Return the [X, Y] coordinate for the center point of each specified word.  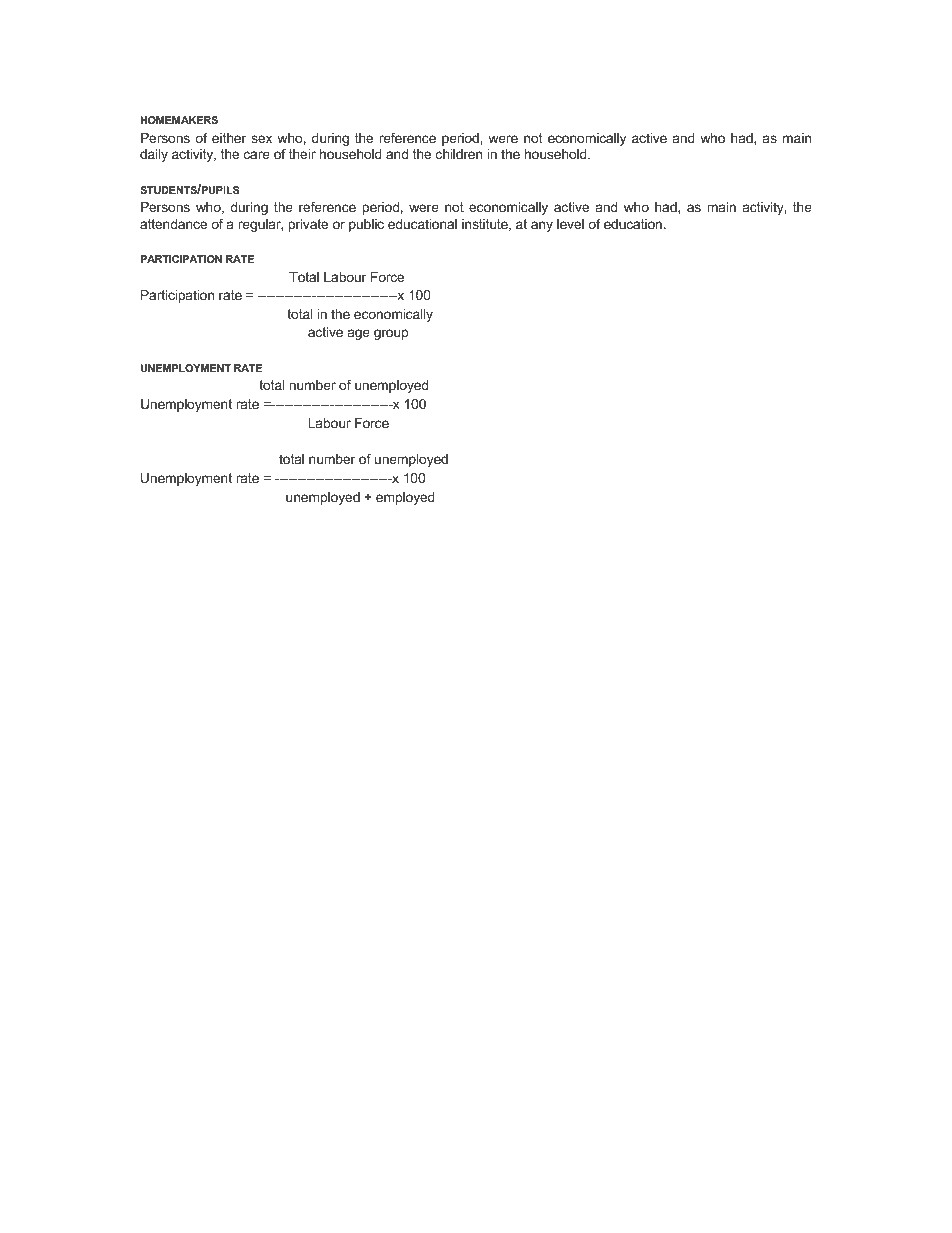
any [542, 226]
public [366, 225]
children [459, 154]
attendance [173, 224]
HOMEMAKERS [179, 120]
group [391, 334]
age [359, 334]
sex [261, 139]
